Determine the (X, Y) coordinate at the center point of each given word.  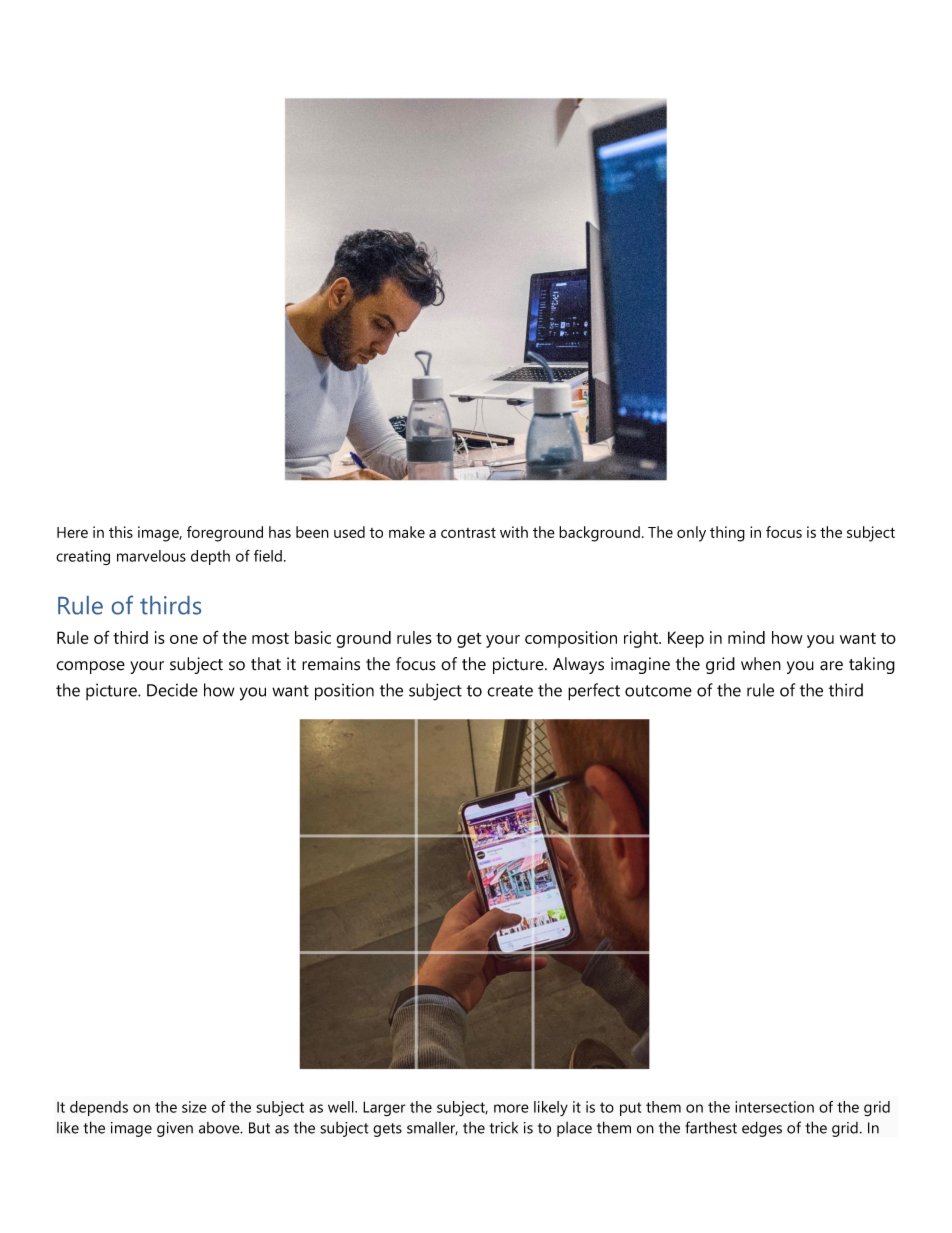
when (761, 664)
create (510, 691)
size (194, 1107)
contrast (468, 533)
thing (727, 534)
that (266, 664)
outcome (658, 691)
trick (503, 1128)
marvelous (151, 556)
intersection (774, 1107)
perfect (594, 692)
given (175, 1129)
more (511, 1108)
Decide (172, 690)
